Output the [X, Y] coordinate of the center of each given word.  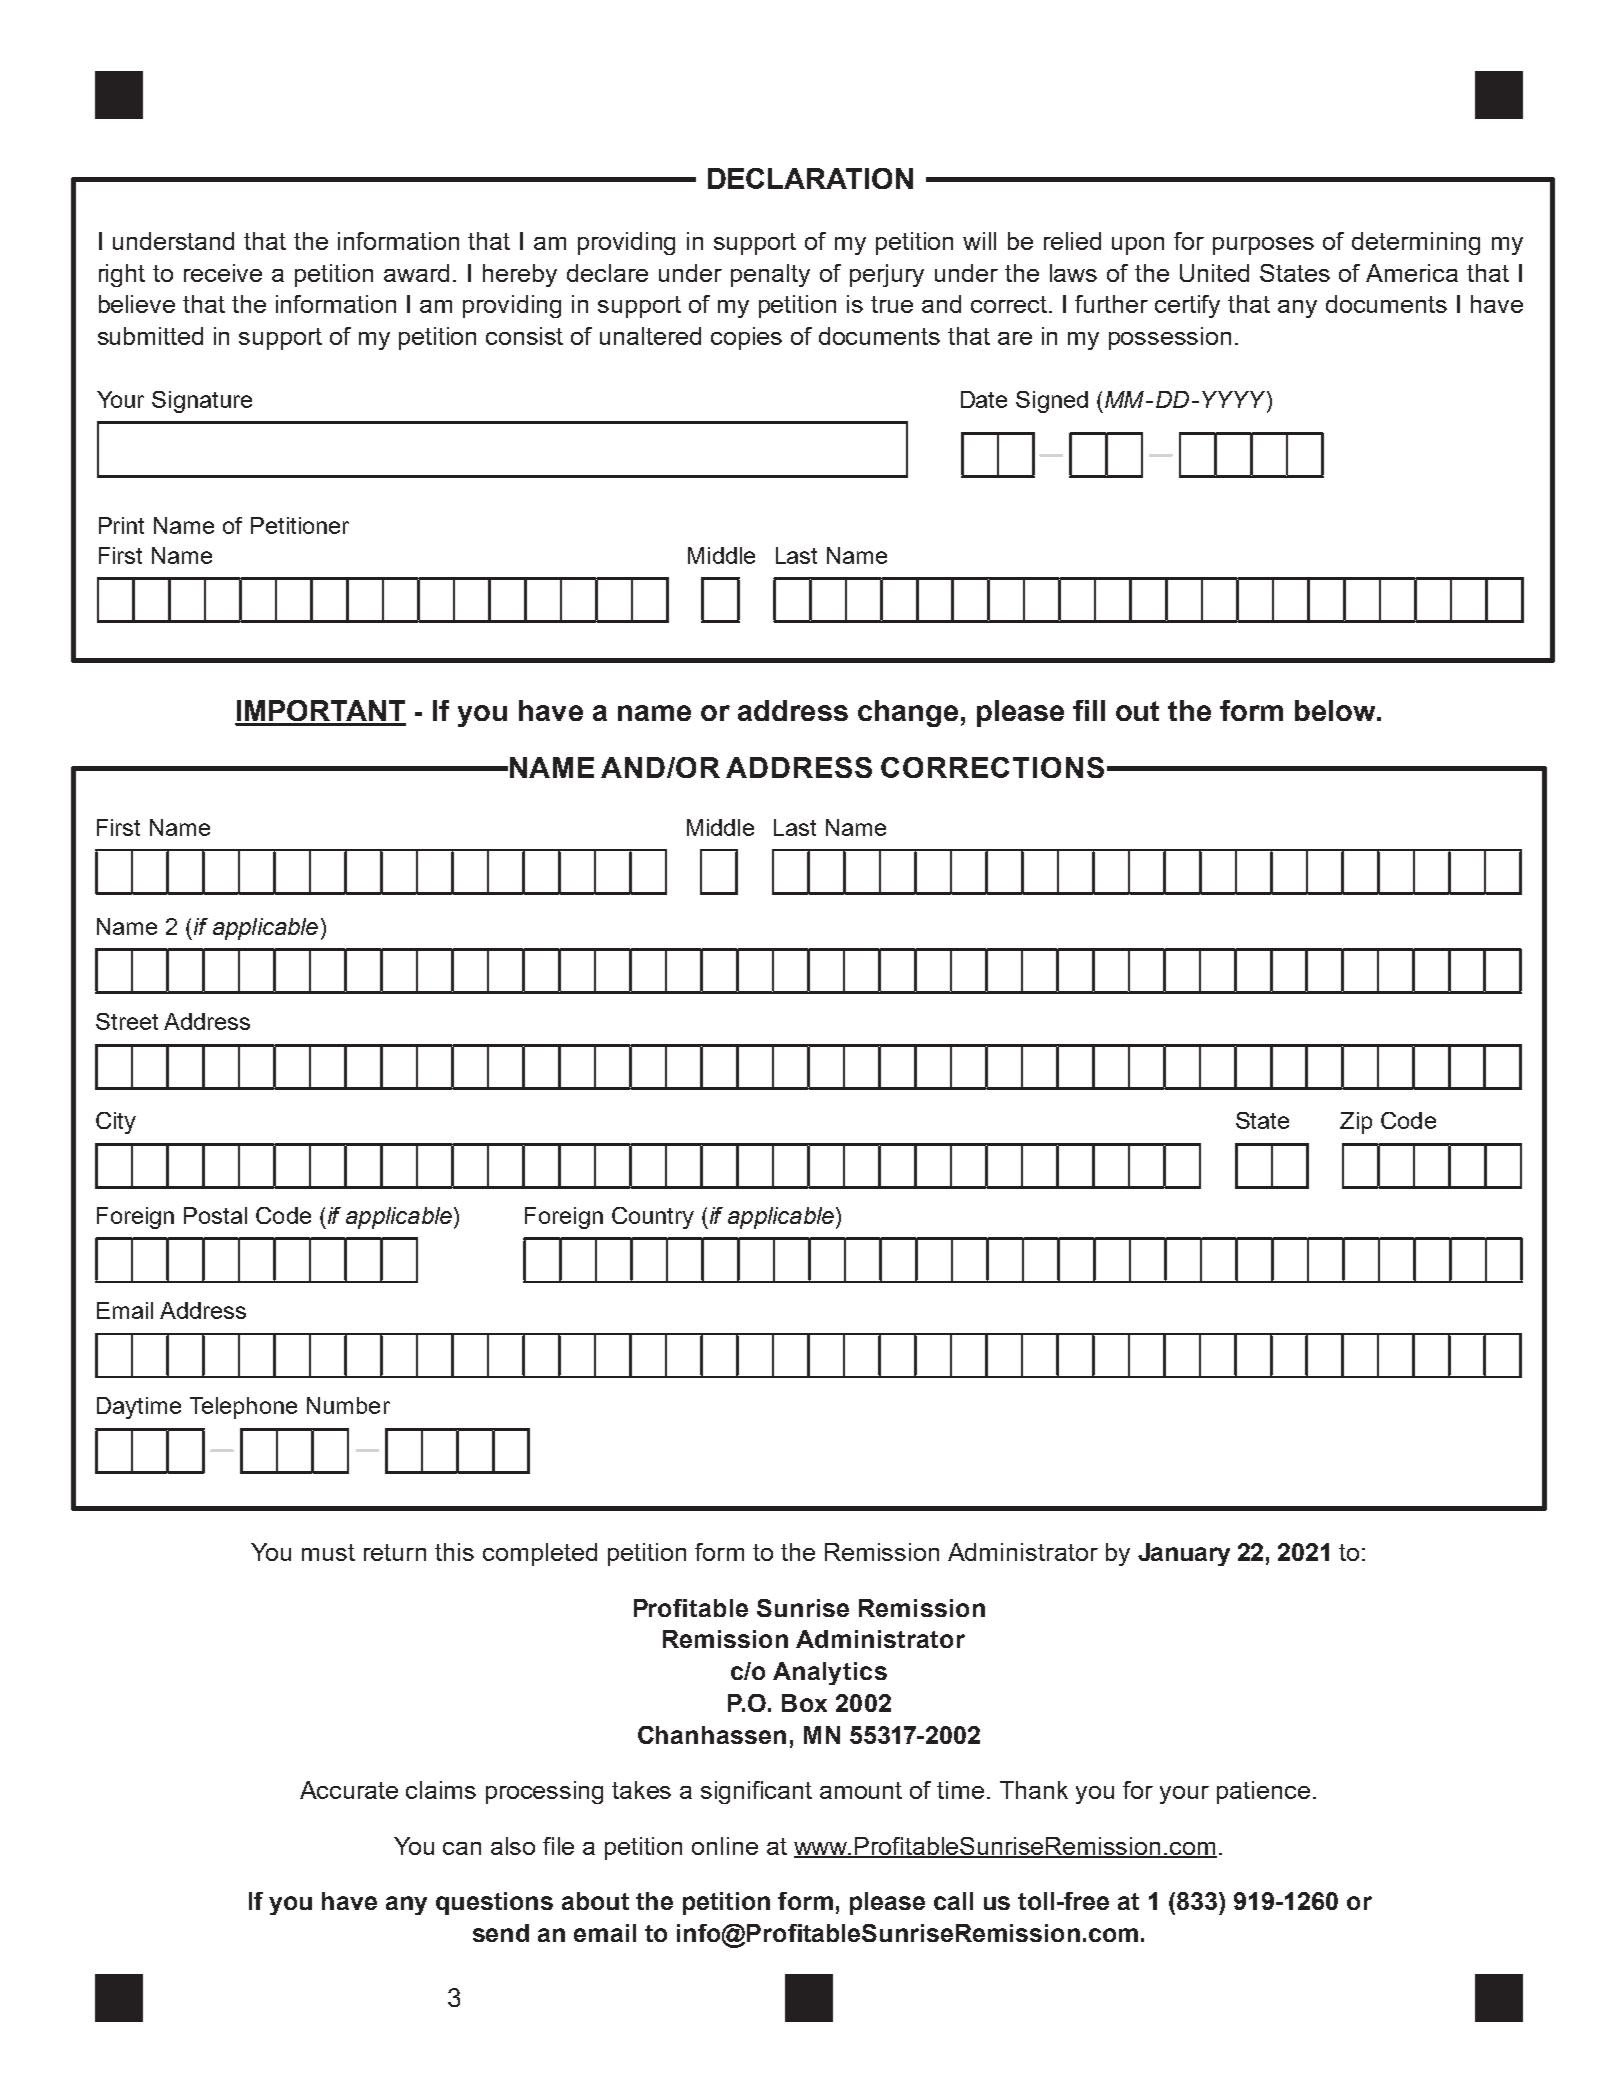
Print [121, 525]
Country [653, 1218]
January [1184, 1554]
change [908, 713]
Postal [215, 1215]
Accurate [349, 1790]
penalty [770, 275]
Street [127, 1021]
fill [1089, 710]
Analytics [830, 1673]
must [328, 1552]
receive [223, 273]
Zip [1356, 1123]
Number [348, 1405]
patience [1263, 1792]
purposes [1263, 246]
